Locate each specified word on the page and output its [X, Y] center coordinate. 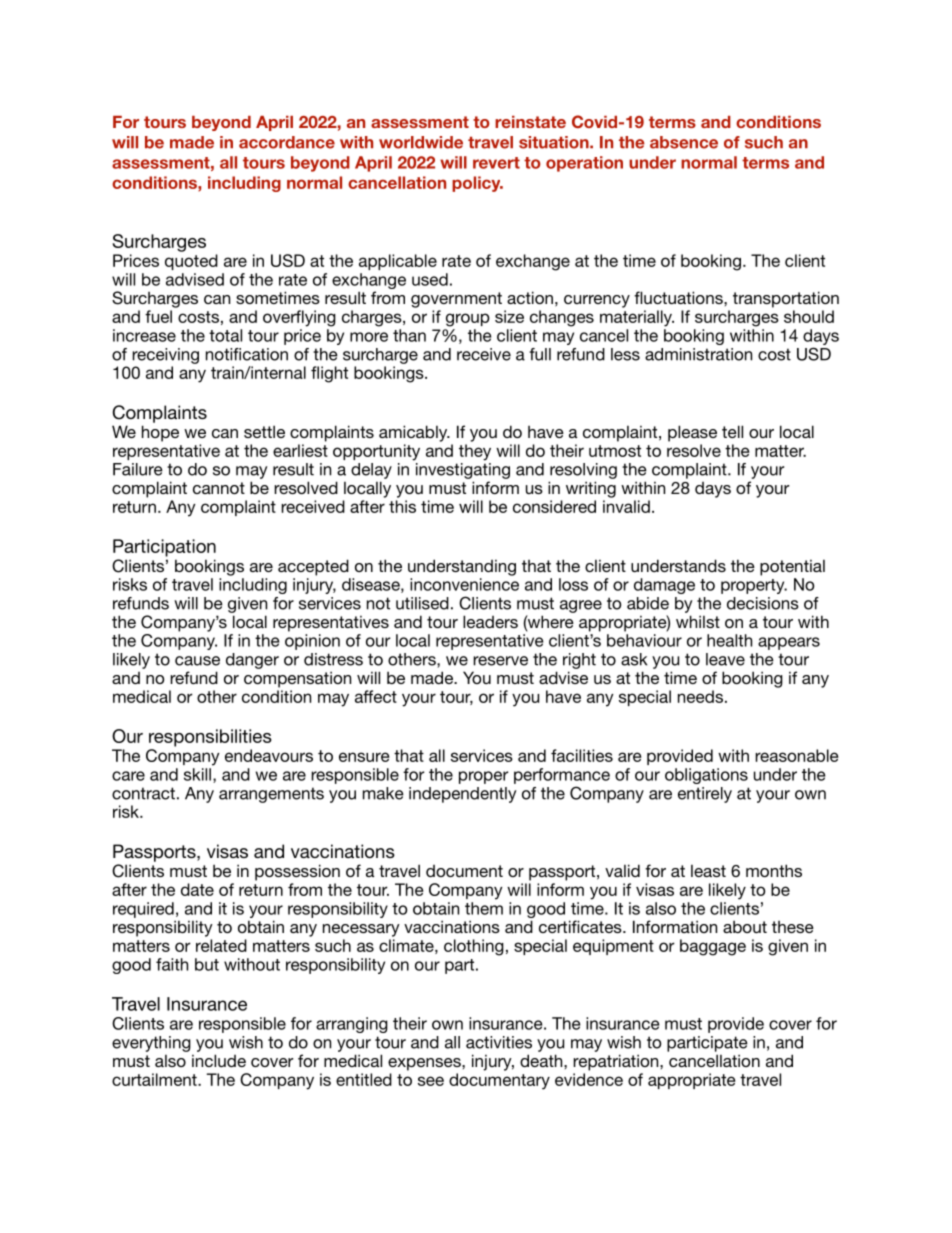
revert [496, 163]
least [708, 871]
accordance [287, 142]
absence [684, 142]
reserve [500, 661]
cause [197, 661]
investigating [463, 471]
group [468, 320]
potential [792, 568]
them [484, 908]
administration [698, 354]
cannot [219, 488]
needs [700, 696]
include [219, 1060]
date [197, 889]
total [225, 335]
